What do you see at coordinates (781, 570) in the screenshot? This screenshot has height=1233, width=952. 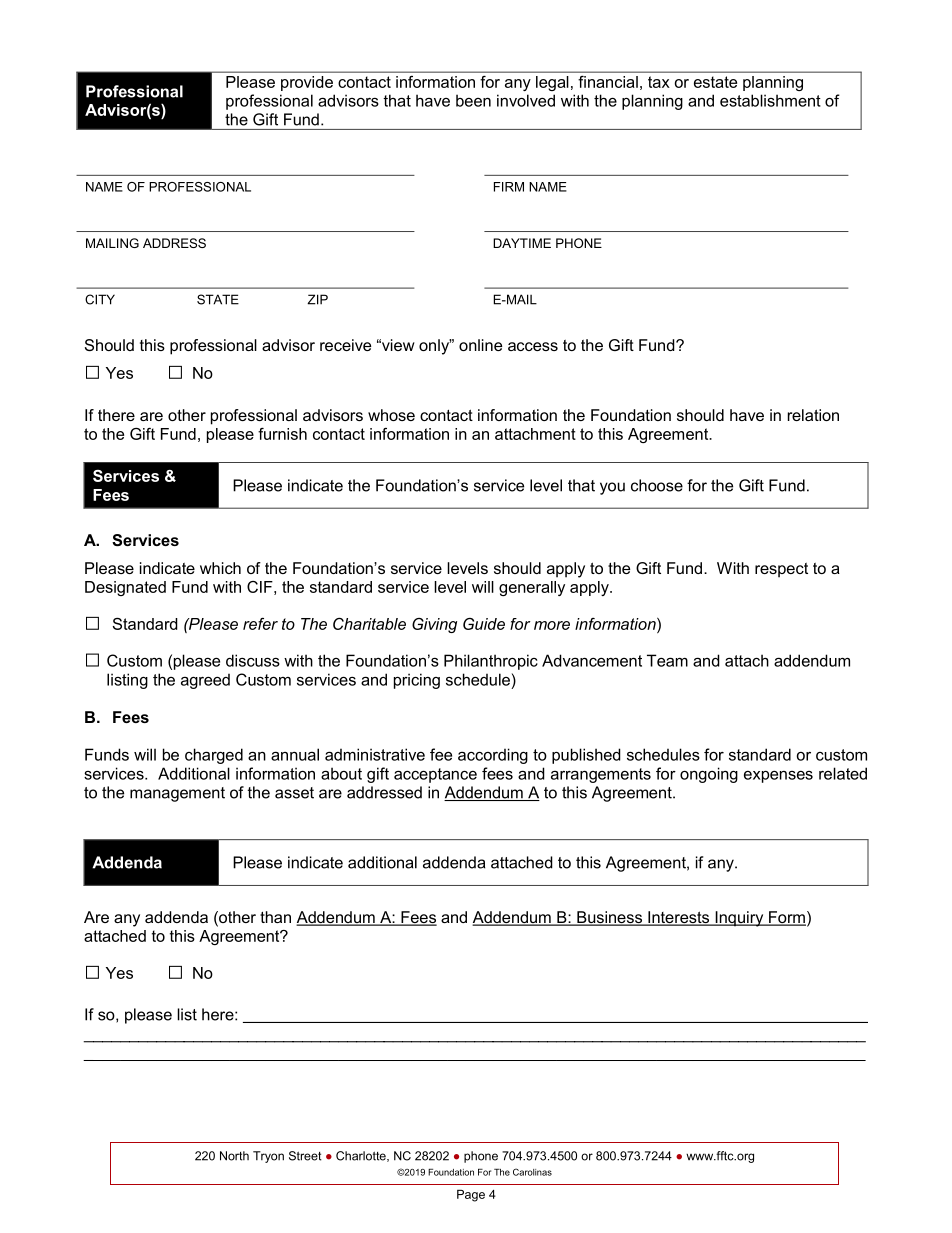 I see `respect` at bounding box center [781, 570].
